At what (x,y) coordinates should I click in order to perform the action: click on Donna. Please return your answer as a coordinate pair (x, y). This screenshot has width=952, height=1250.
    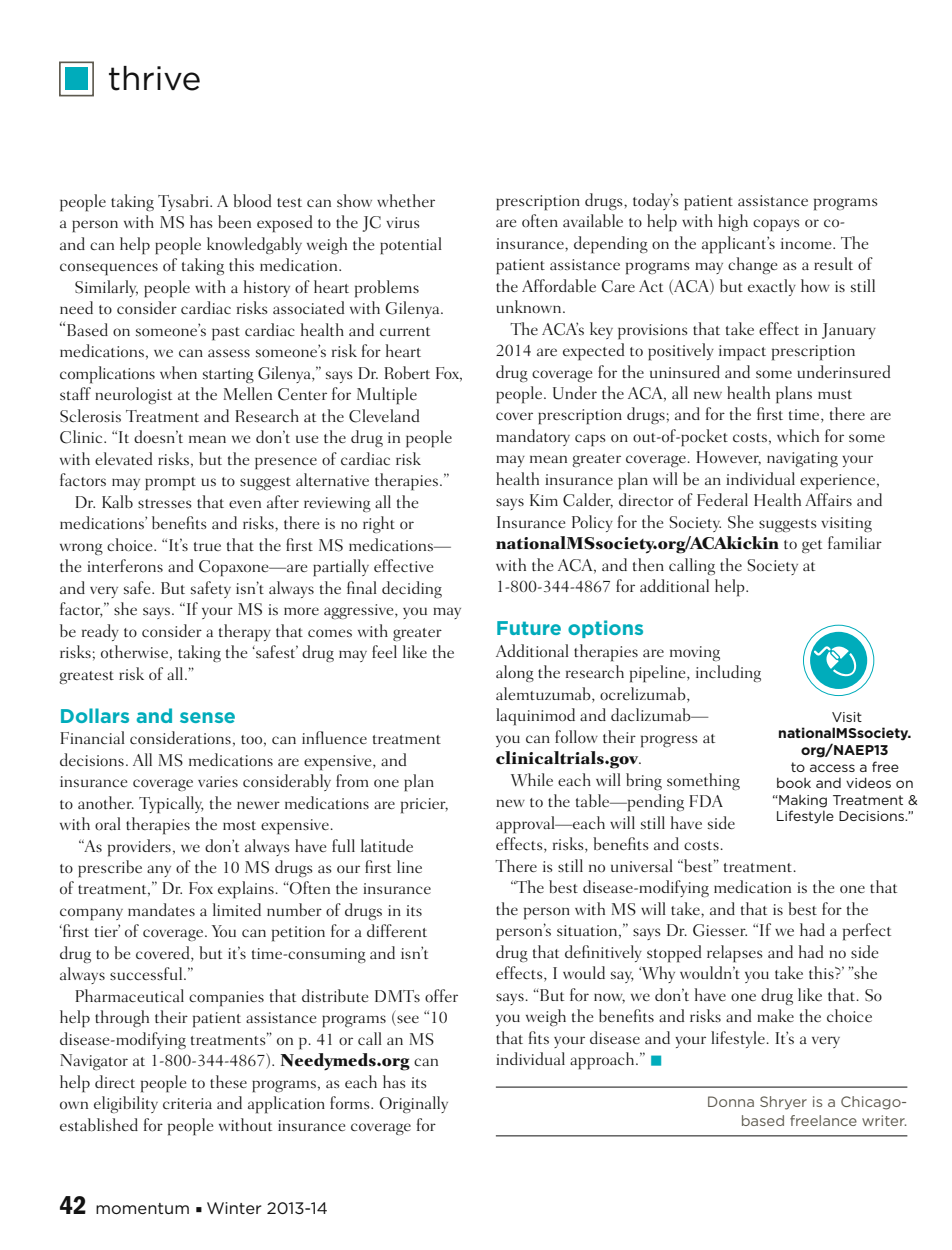
    Looking at the image, I should click on (731, 1101).
